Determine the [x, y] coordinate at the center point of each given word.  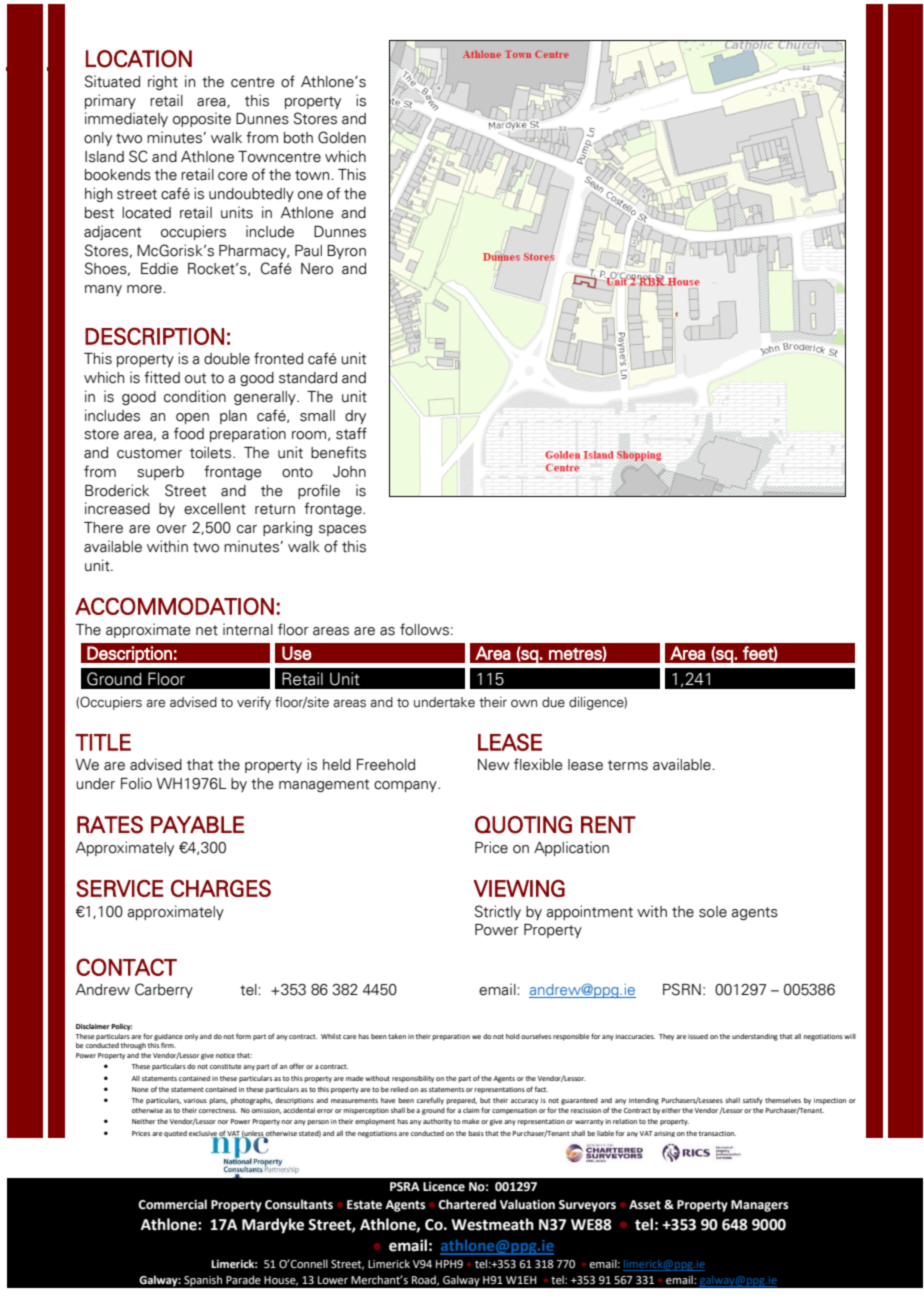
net [207, 630]
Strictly [498, 912]
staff [351, 433]
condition [195, 396]
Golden [342, 137]
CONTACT [126, 967]
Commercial [172, 1204]
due [553, 702]
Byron [346, 252]
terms [628, 765]
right [163, 82]
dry [355, 417]
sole [713, 912]
